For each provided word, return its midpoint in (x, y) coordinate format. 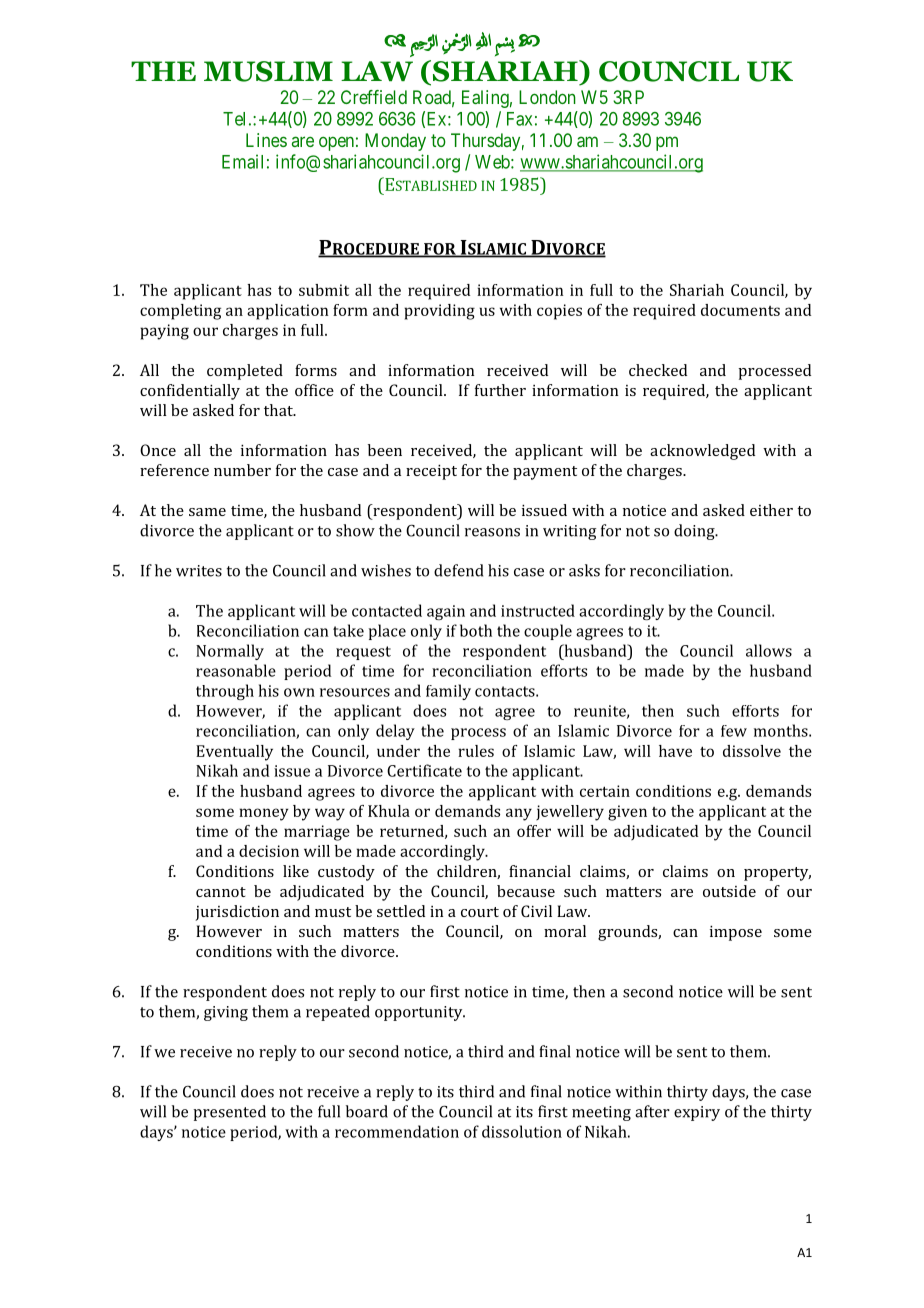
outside (729, 891)
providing (439, 312)
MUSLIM (268, 71)
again (446, 612)
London (547, 97)
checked (658, 370)
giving (226, 1013)
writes (199, 571)
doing (695, 532)
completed (245, 372)
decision (269, 851)
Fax (519, 119)
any (519, 814)
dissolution (522, 1131)
